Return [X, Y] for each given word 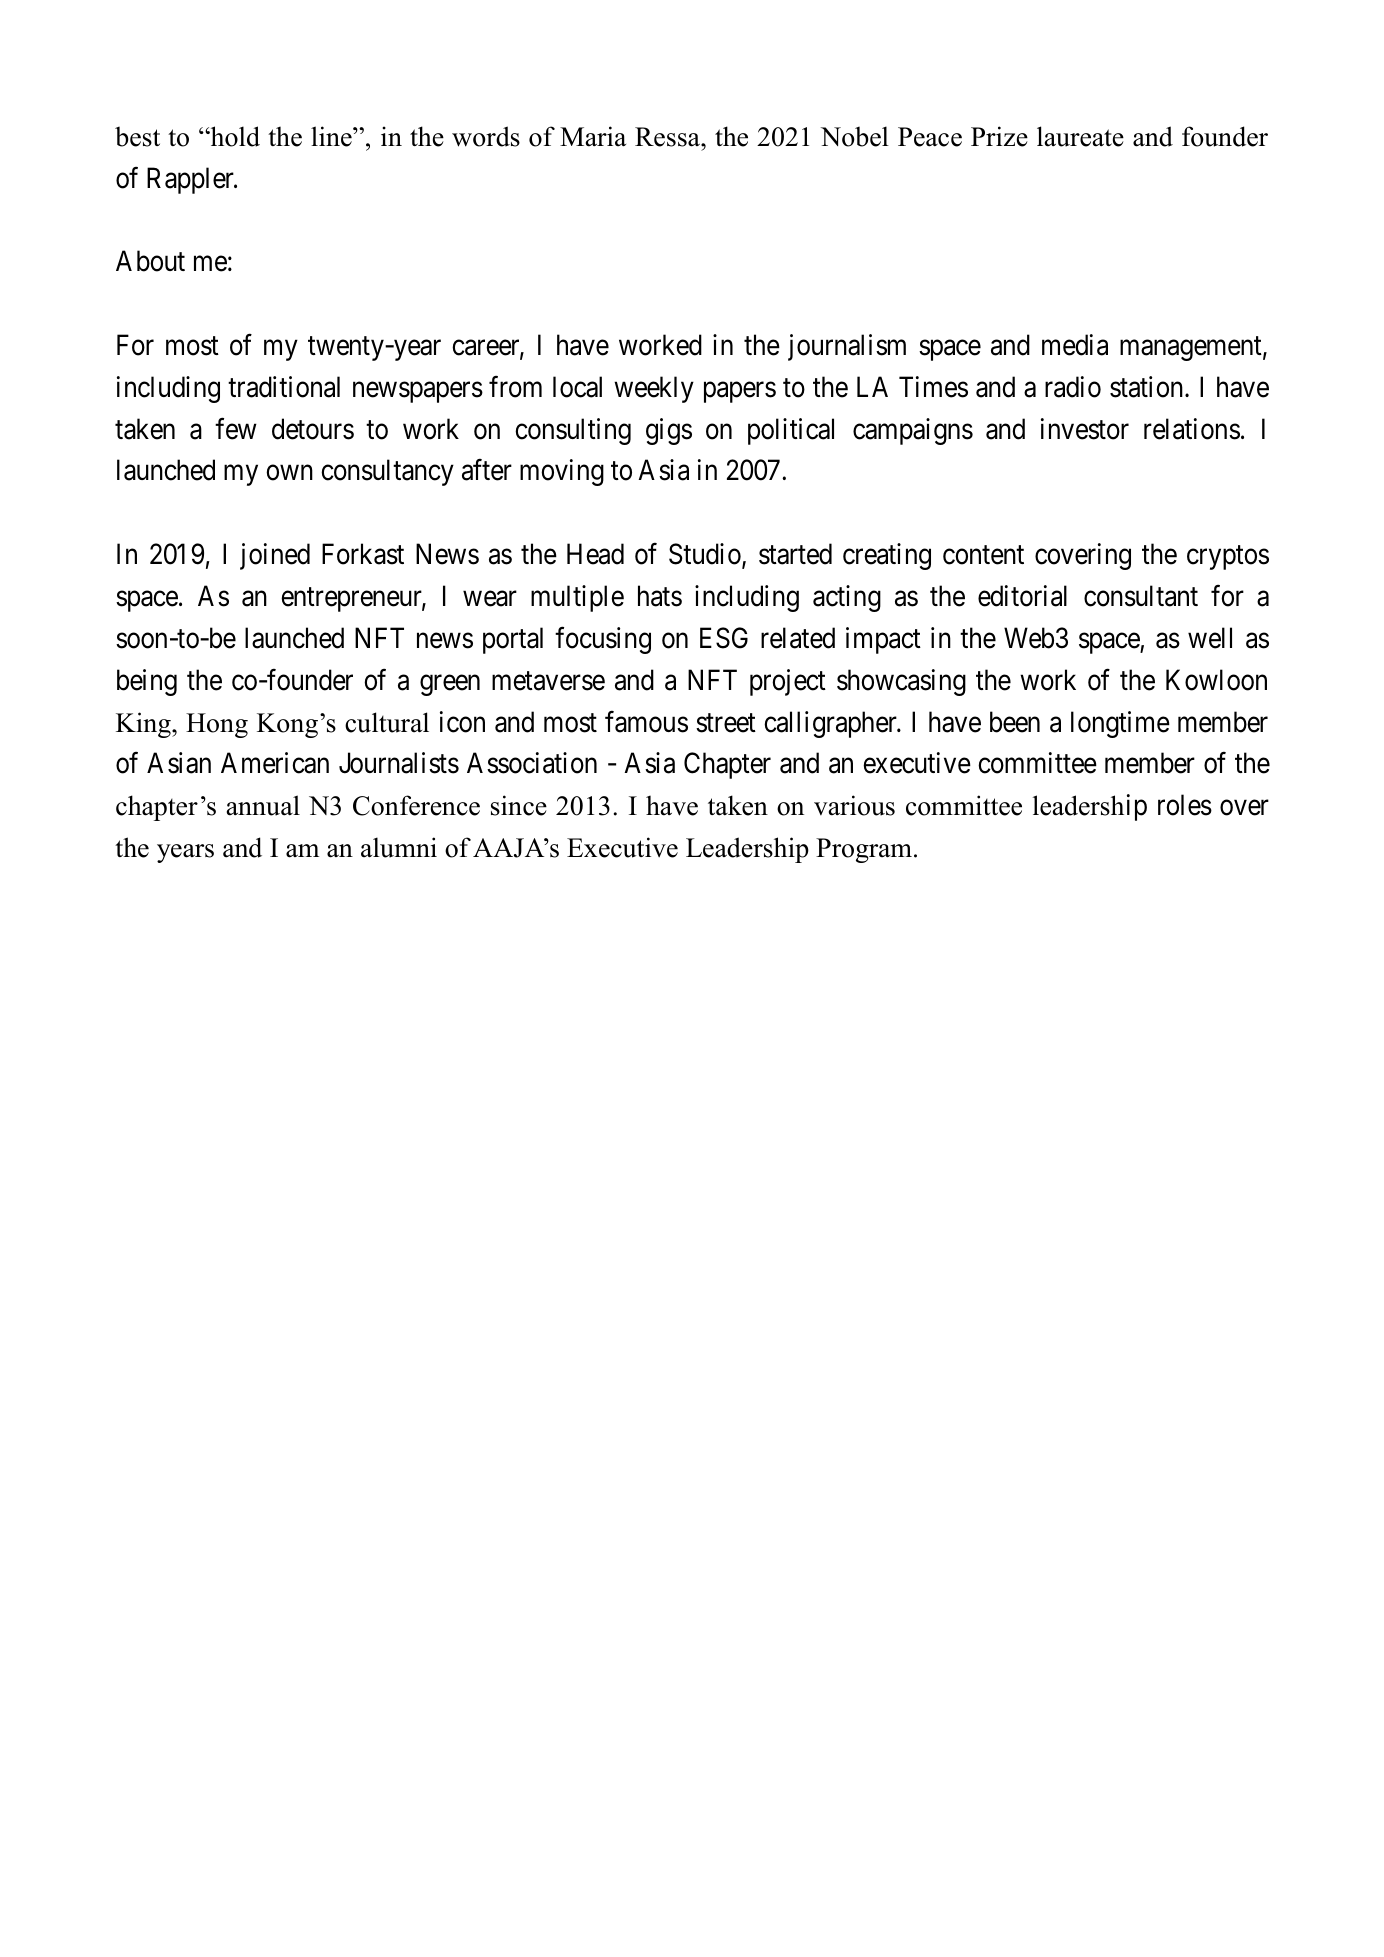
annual [263, 805]
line [332, 136]
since [519, 805]
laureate [1080, 136]
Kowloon [1216, 680]
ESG [724, 638]
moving [562, 472]
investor [1085, 429]
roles [1185, 805]
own [289, 473]
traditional [284, 387]
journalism [847, 347]
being [147, 682]
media [1075, 345]
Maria [593, 136]
